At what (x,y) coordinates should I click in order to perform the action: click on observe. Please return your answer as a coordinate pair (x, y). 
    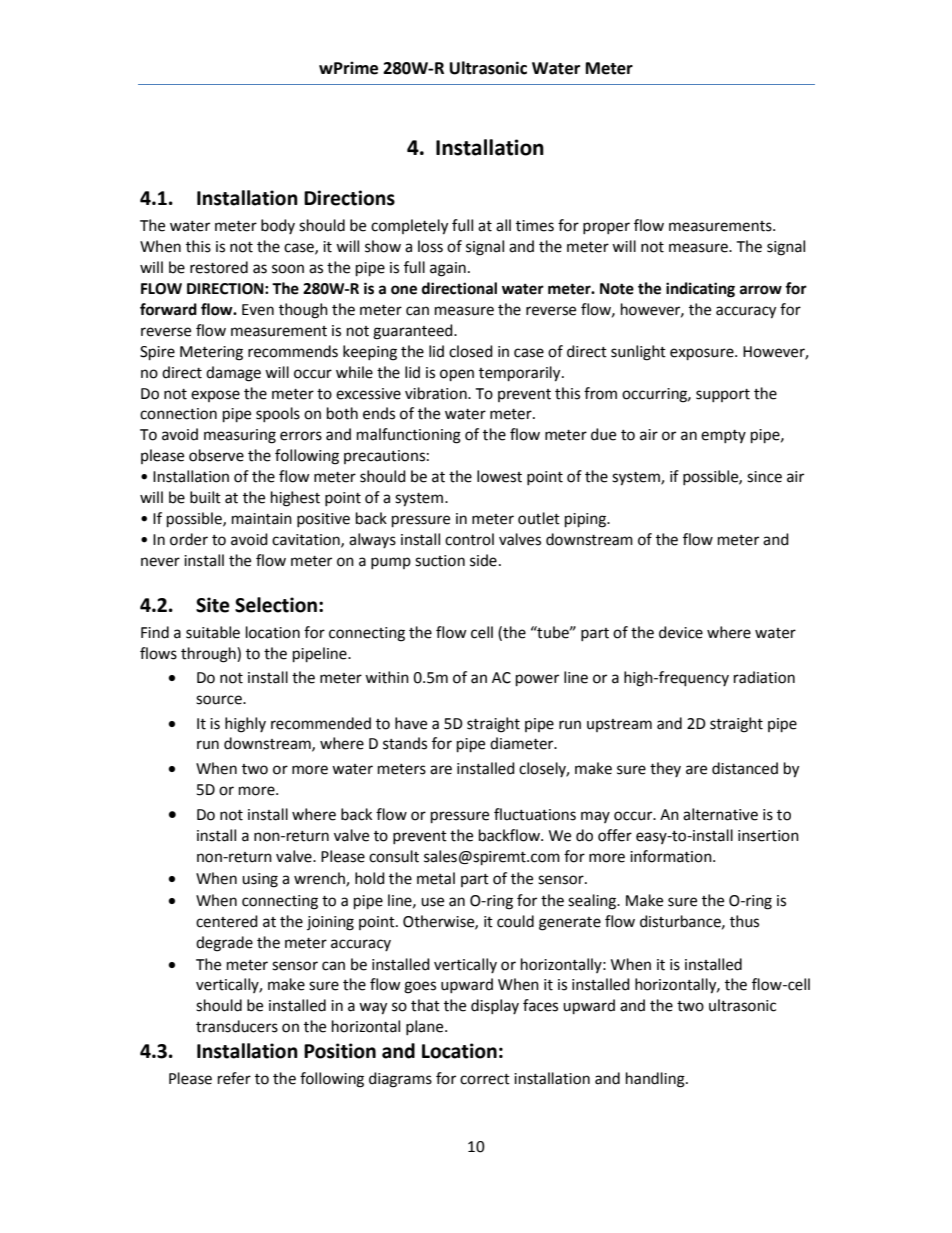
    Looking at the image, I should click on (216, 455).
